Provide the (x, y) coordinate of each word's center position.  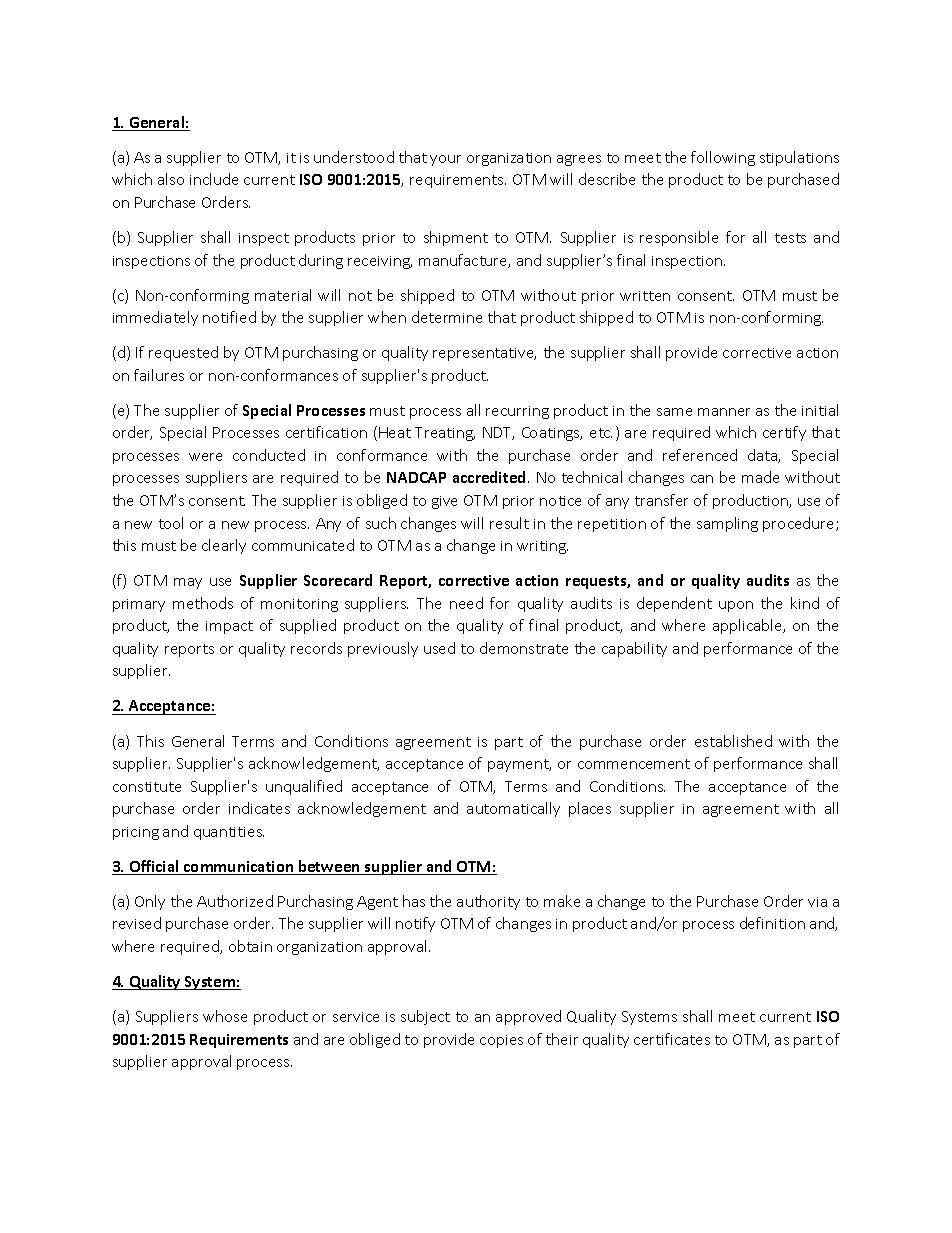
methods (203, 603)
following (723, 158)
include (214, 179)
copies (501, 1041)
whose (225, 1016)
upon (736, 606)
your (445, 160)
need (466, 603)
